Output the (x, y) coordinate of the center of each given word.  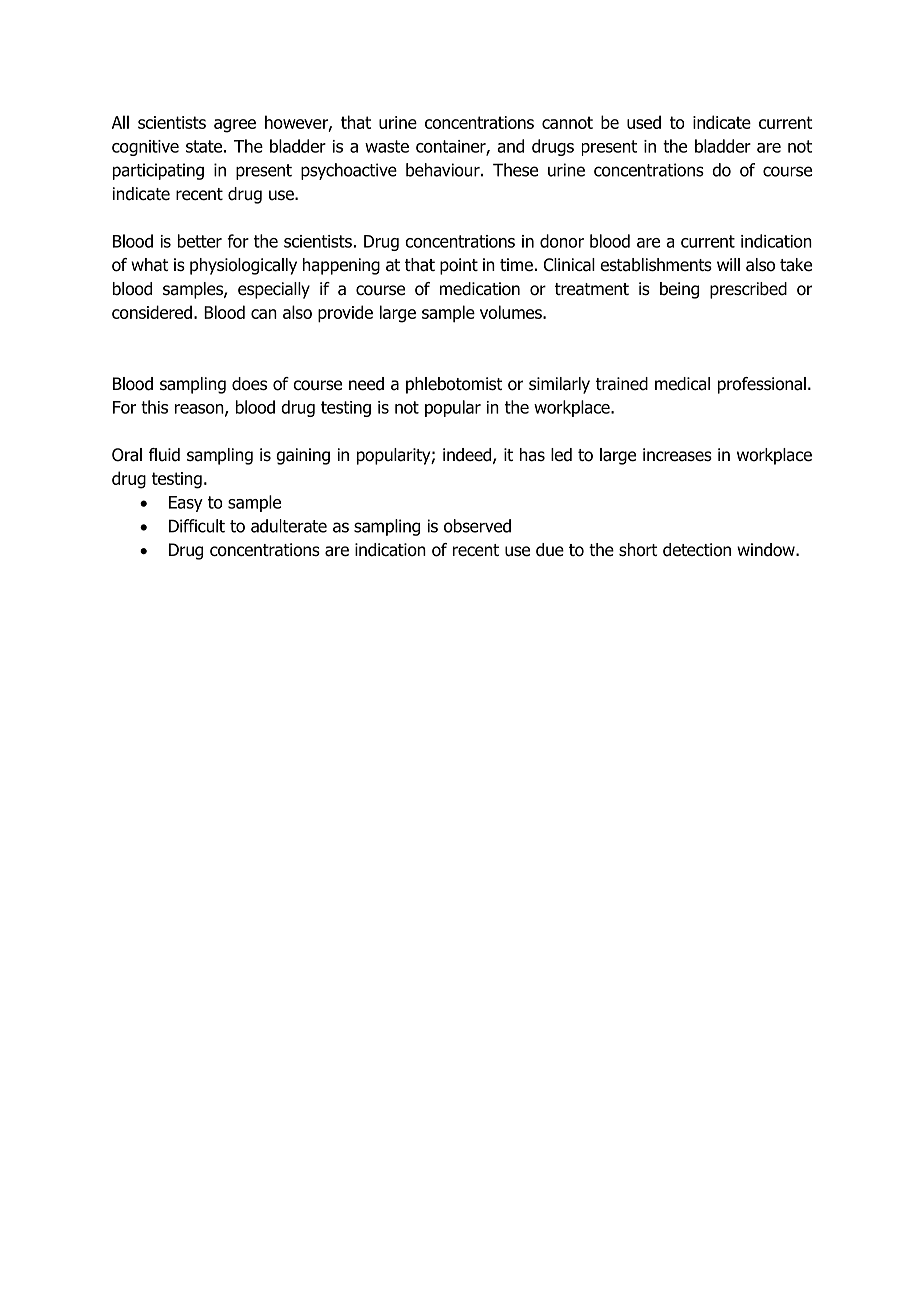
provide (345, 314)
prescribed (748, 290)
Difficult (197, 526)
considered (152, 312)
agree (235, 126)
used (644, 122)
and (510, 146)
